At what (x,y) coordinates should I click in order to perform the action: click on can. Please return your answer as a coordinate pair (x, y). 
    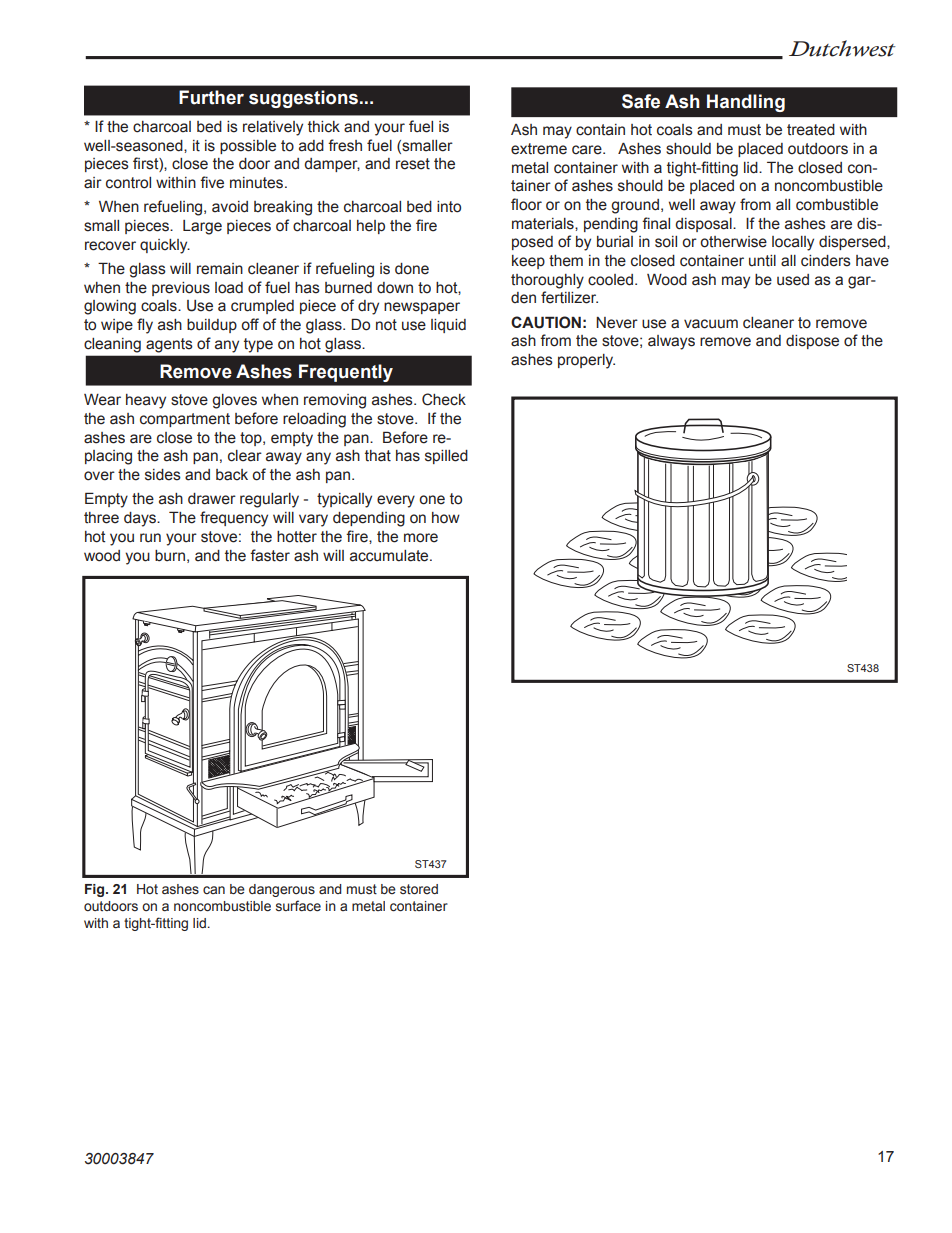
    Looking at the image, I should click on (214, 890).
